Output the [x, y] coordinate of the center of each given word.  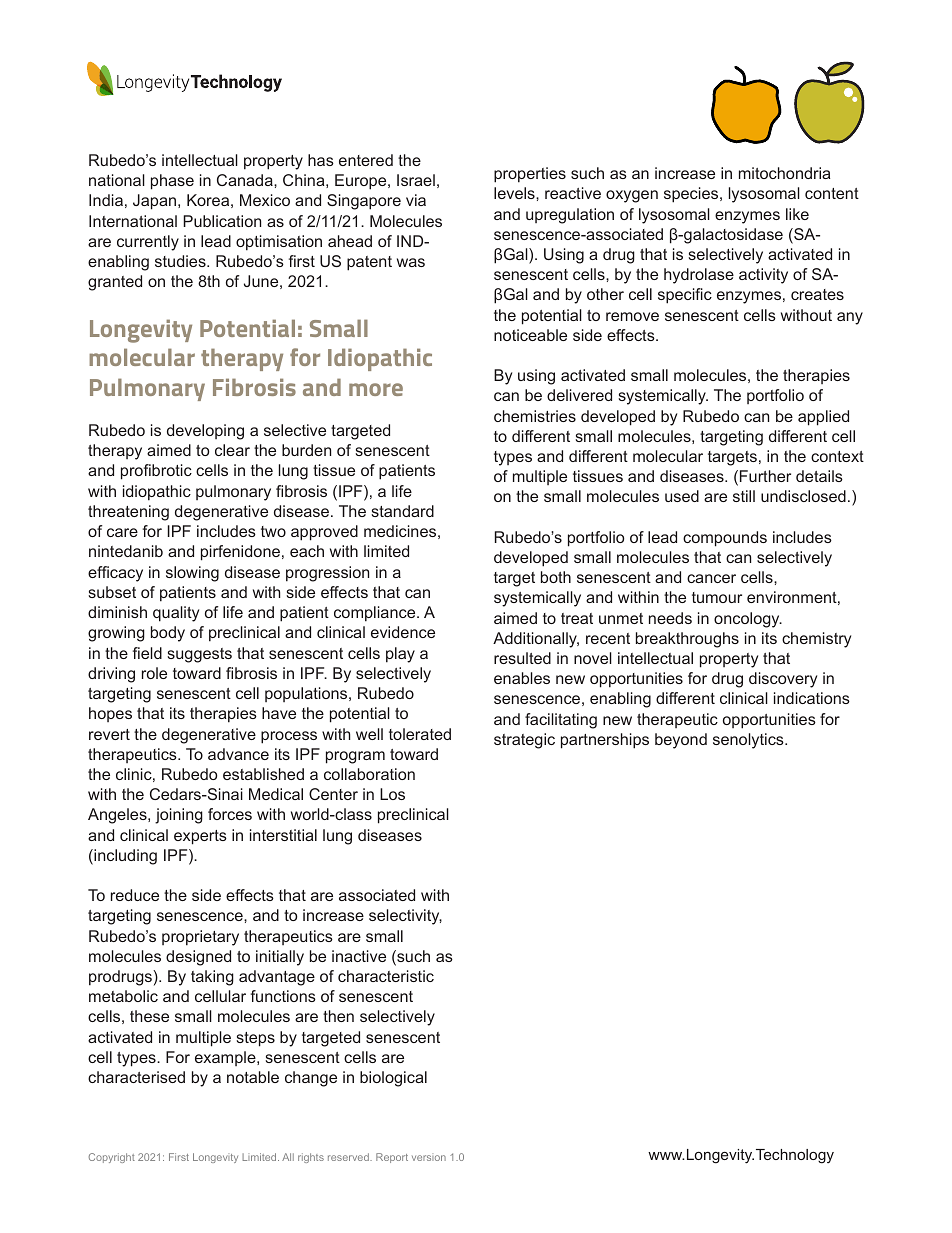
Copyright [112, 1158]
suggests [199, 655]
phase [172, 182]
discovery [783, 680]
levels [515, 193]
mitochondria [784, 173]
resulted [522, 658]
